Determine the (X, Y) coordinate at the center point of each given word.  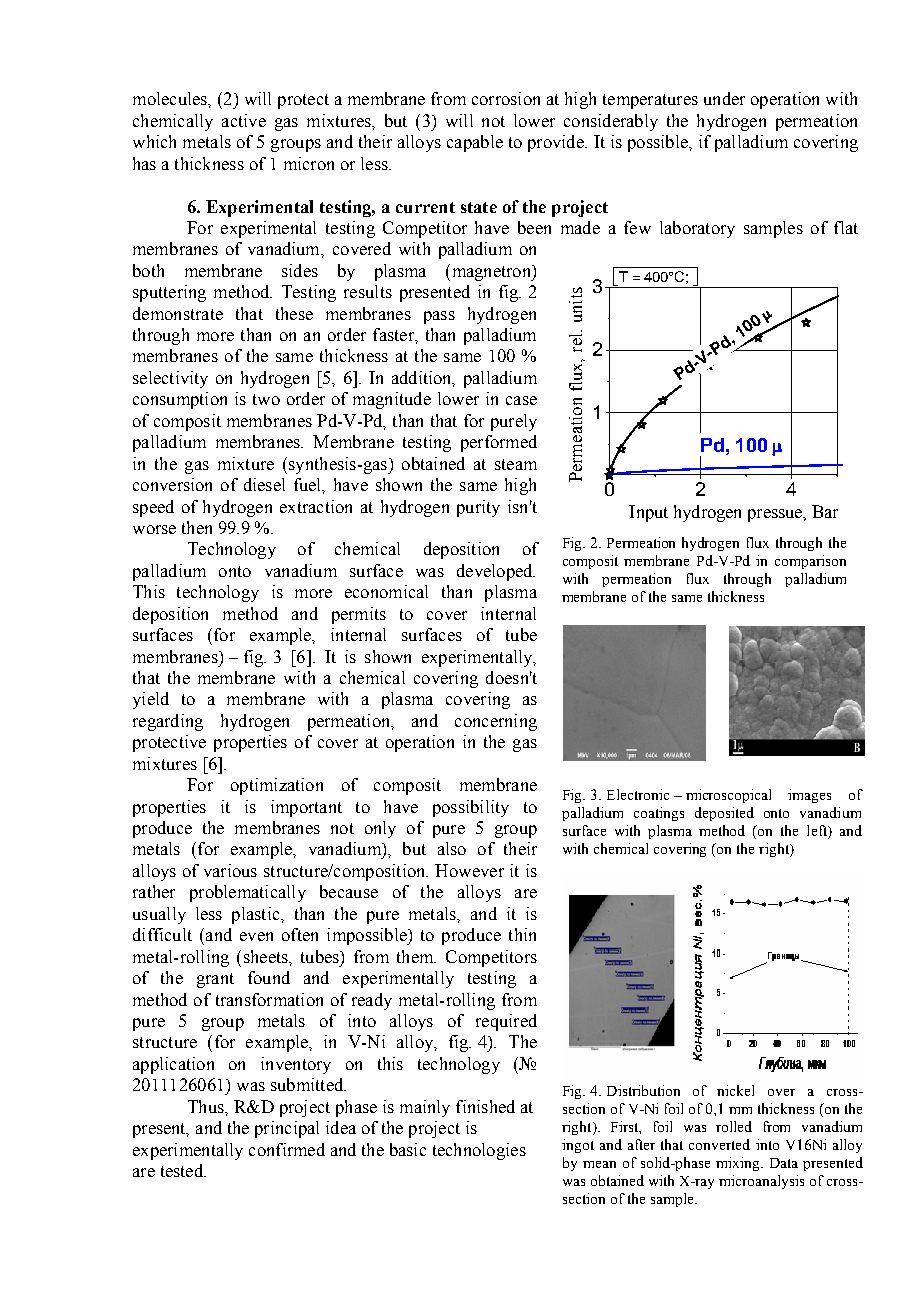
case (521, 400)
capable (475, 143)
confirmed (287, 1149)
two (266, 399)
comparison (810, 562)
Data (784, 1163)
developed (496, 572)
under (724, 98)
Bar (825, 511)
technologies (479, 1151)
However (469, 870)
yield (151, 700)
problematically (248, 893)
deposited (724, 814)
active (244, 120)
